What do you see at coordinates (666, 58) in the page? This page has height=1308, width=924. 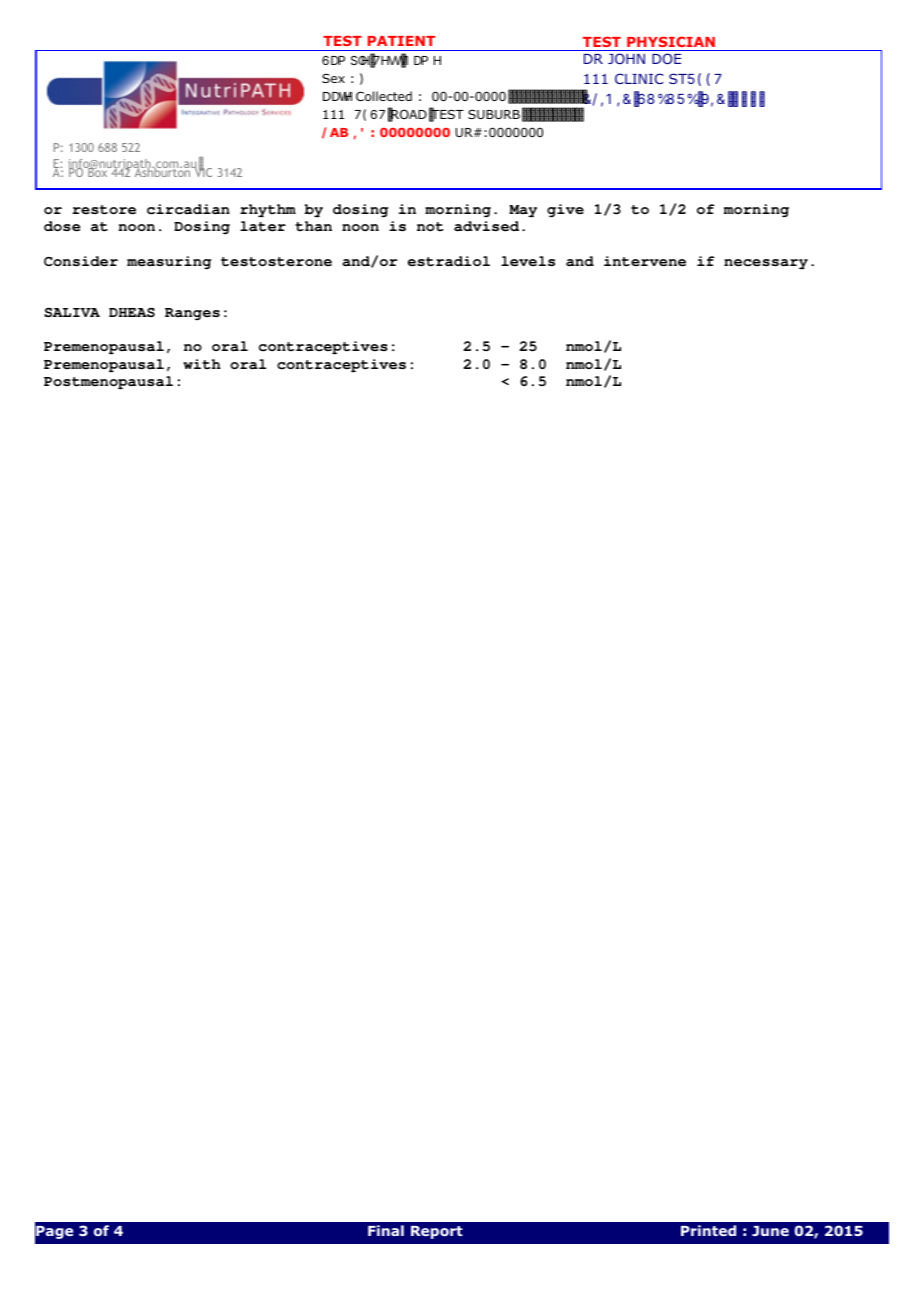 I see `DOE` at bounding box center [666, 58].
